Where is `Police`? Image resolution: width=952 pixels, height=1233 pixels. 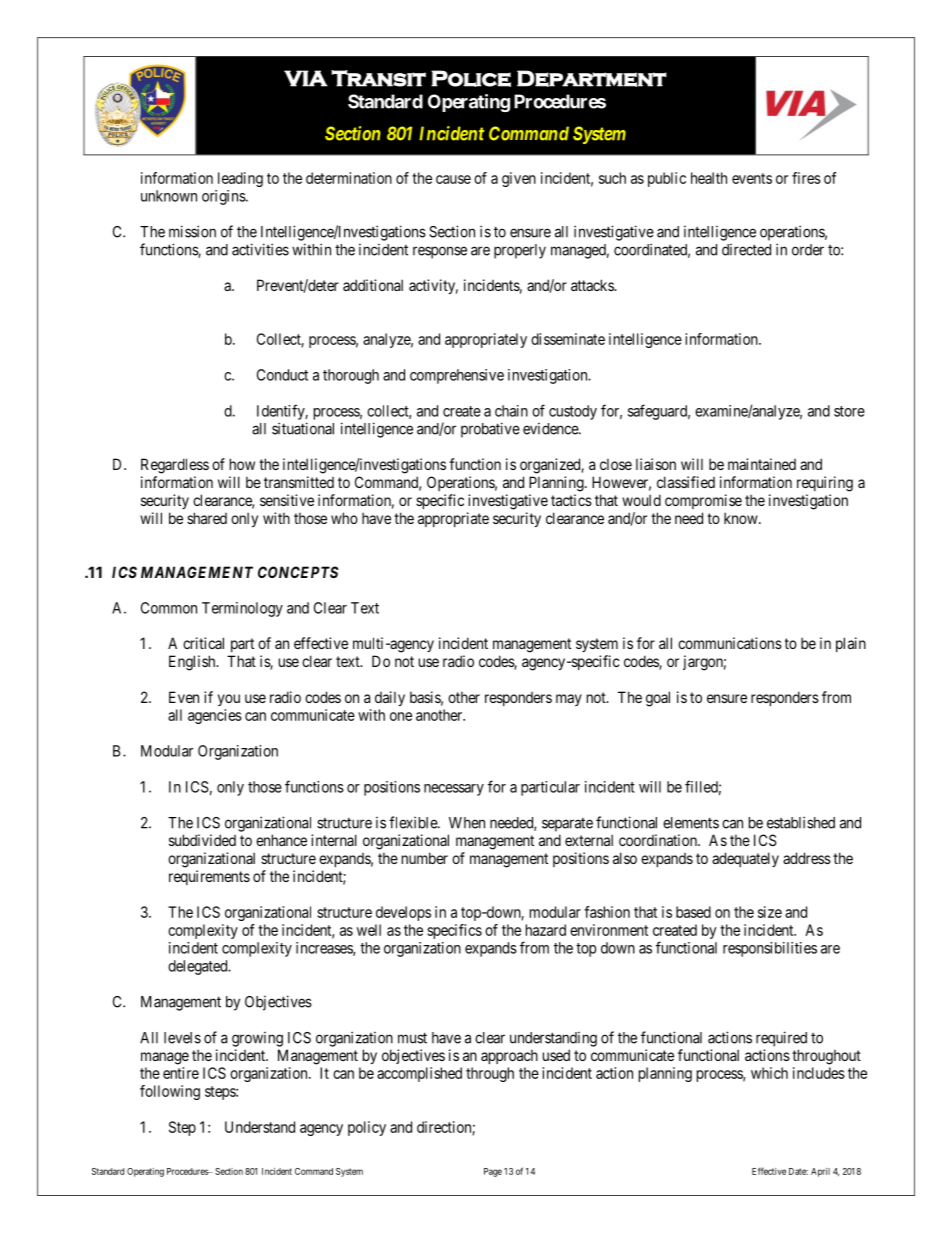
Police is located at coordinates (471, 78).
